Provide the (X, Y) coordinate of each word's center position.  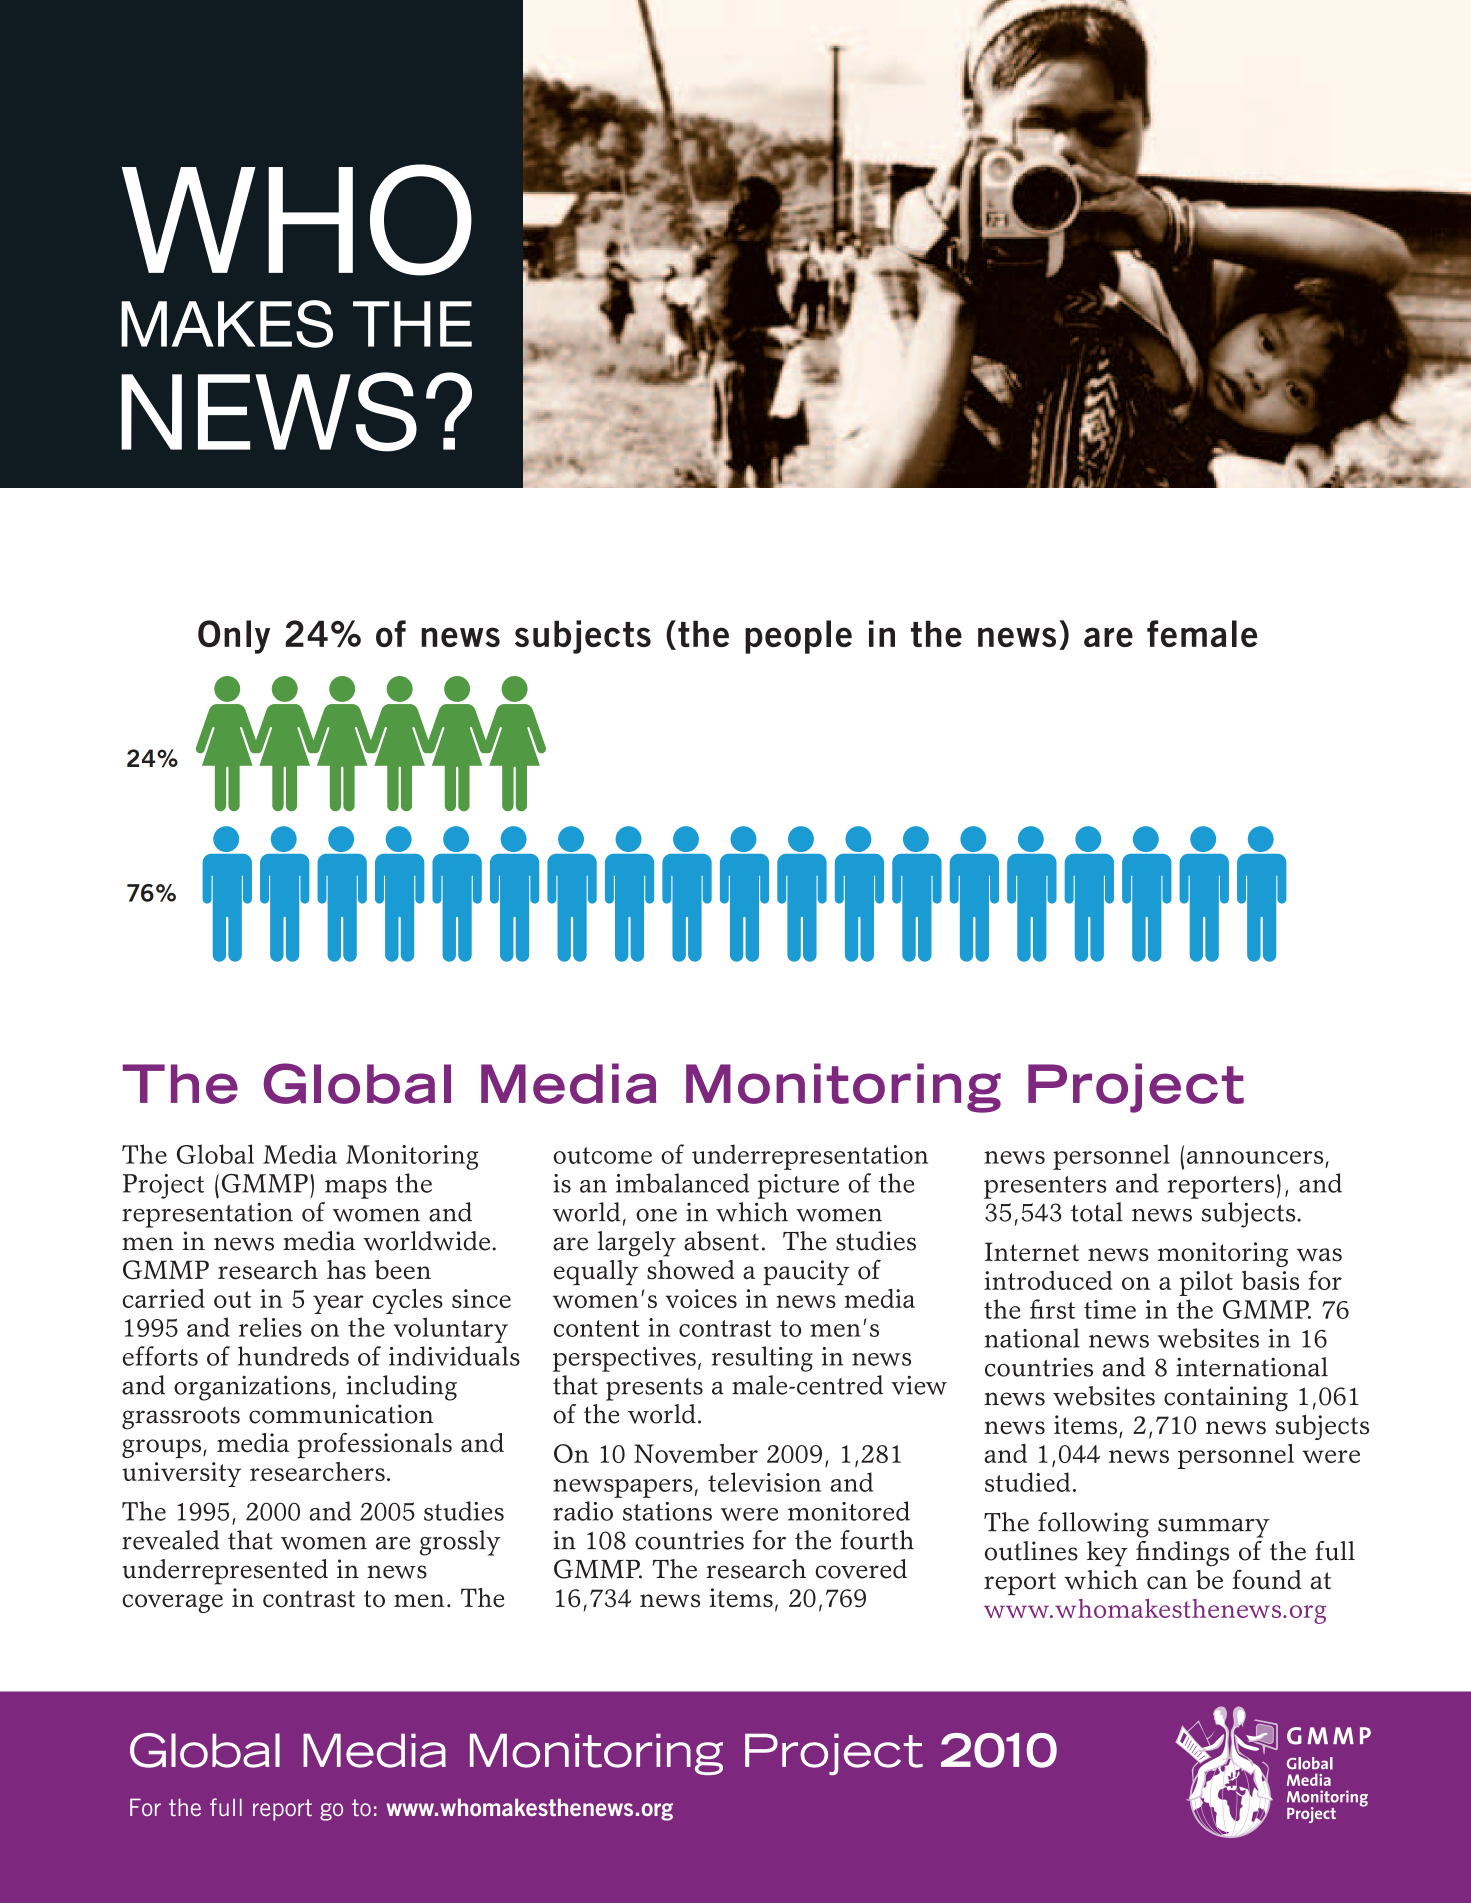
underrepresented (225, 1572)
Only (234, 637)
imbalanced (683, 1183)
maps (356, 1189)
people (798, 637)
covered (861, 1569)
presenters (1045, 1187)
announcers (1255, 1157)
